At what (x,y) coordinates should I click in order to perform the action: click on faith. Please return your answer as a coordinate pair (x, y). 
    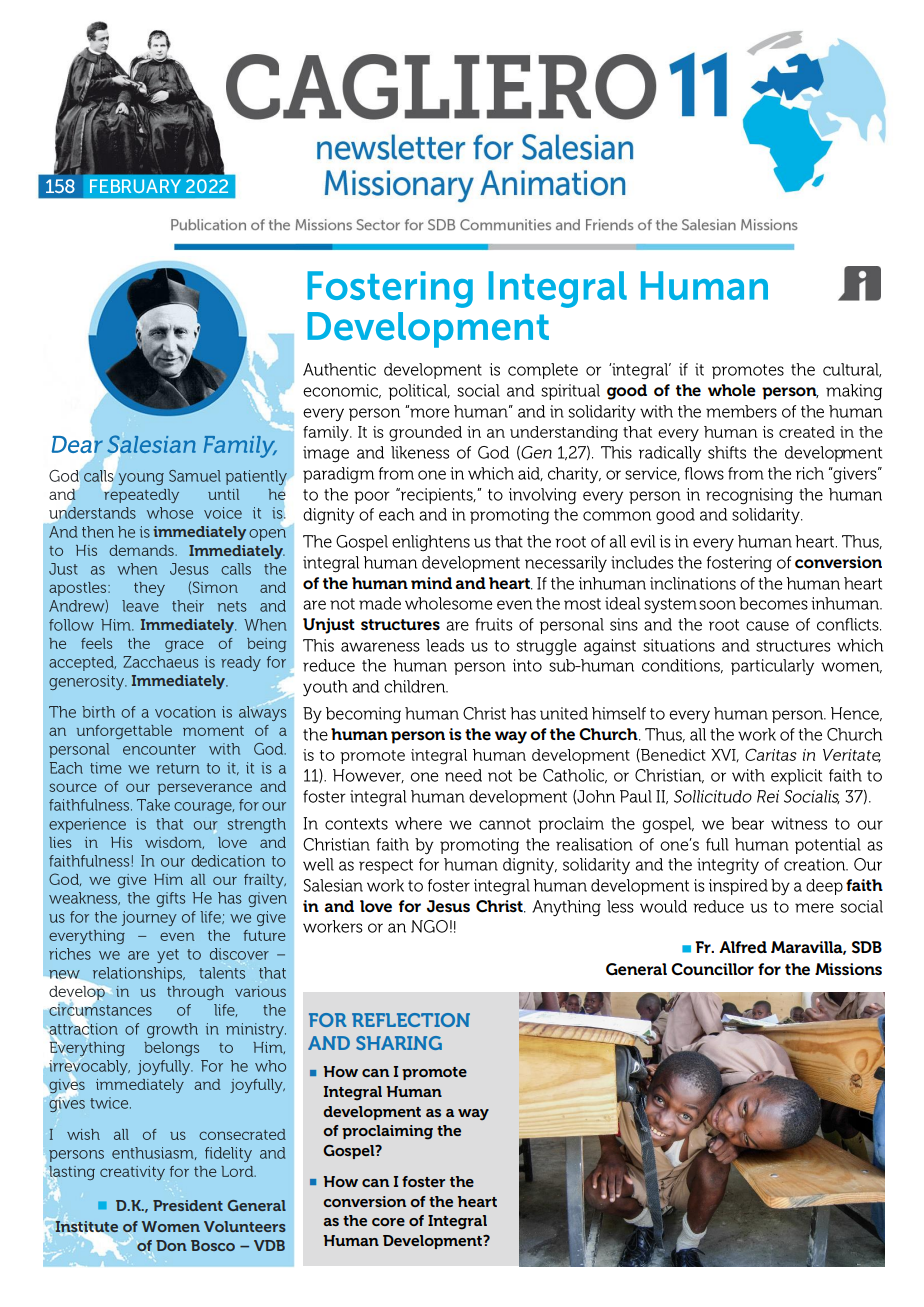
    Looking at the image, I should click on (864, 885).
